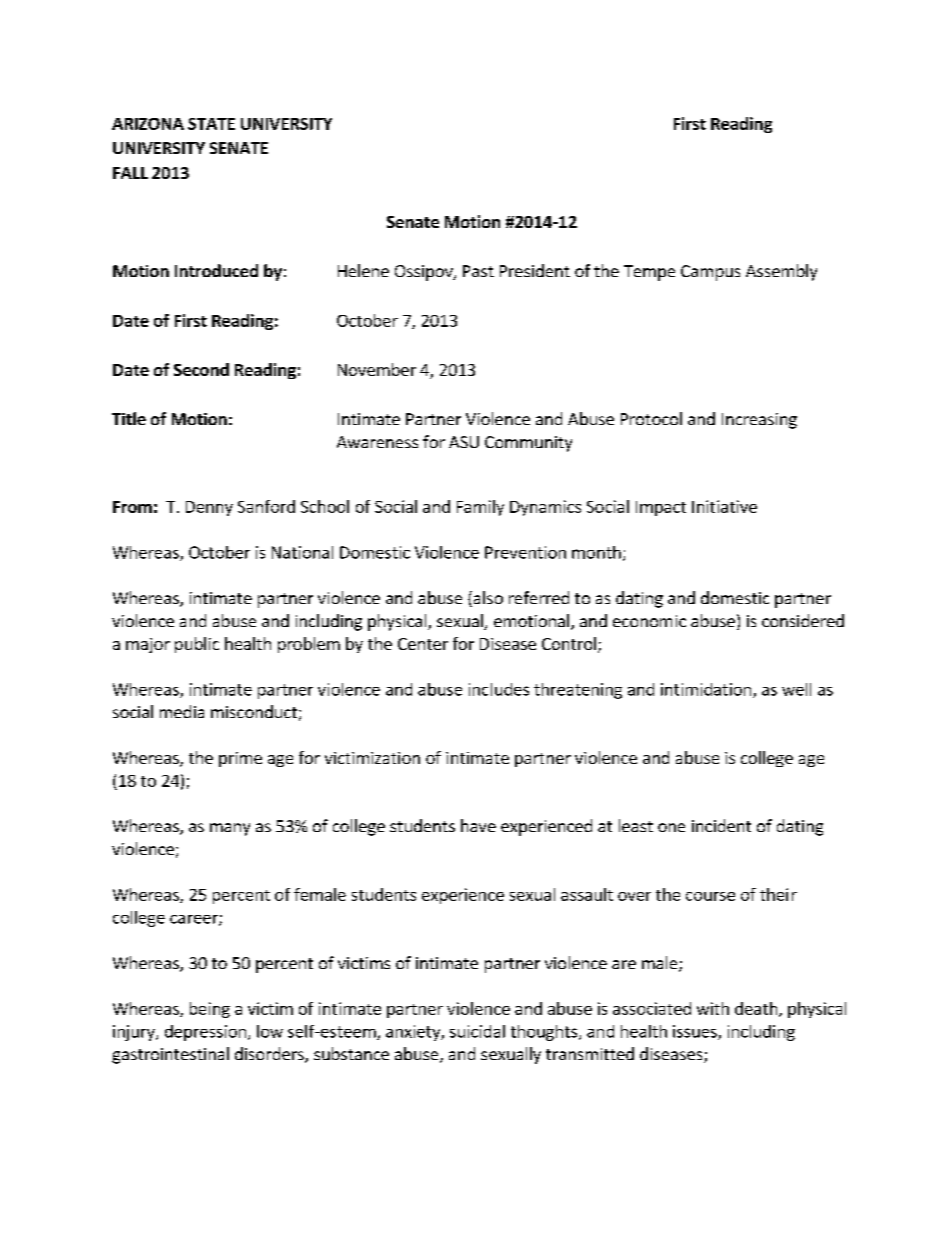 This screenshot has height=1233, width=952. What do you see at coordinates (759, 421) in the screenshot?
I see `Increasing` at bounding box center [759, 421].
